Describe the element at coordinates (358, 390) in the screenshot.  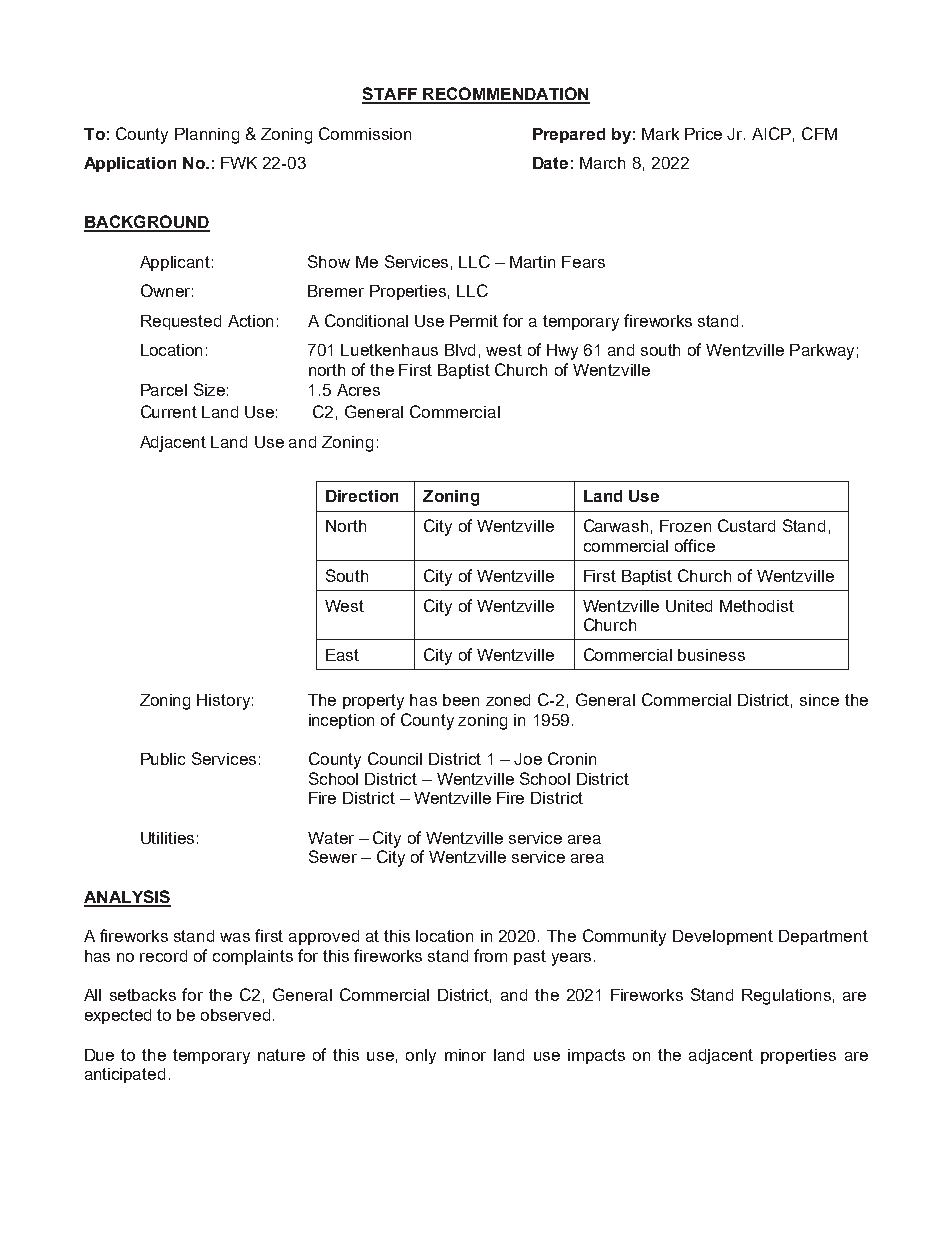
I see `Acres` at that location.
